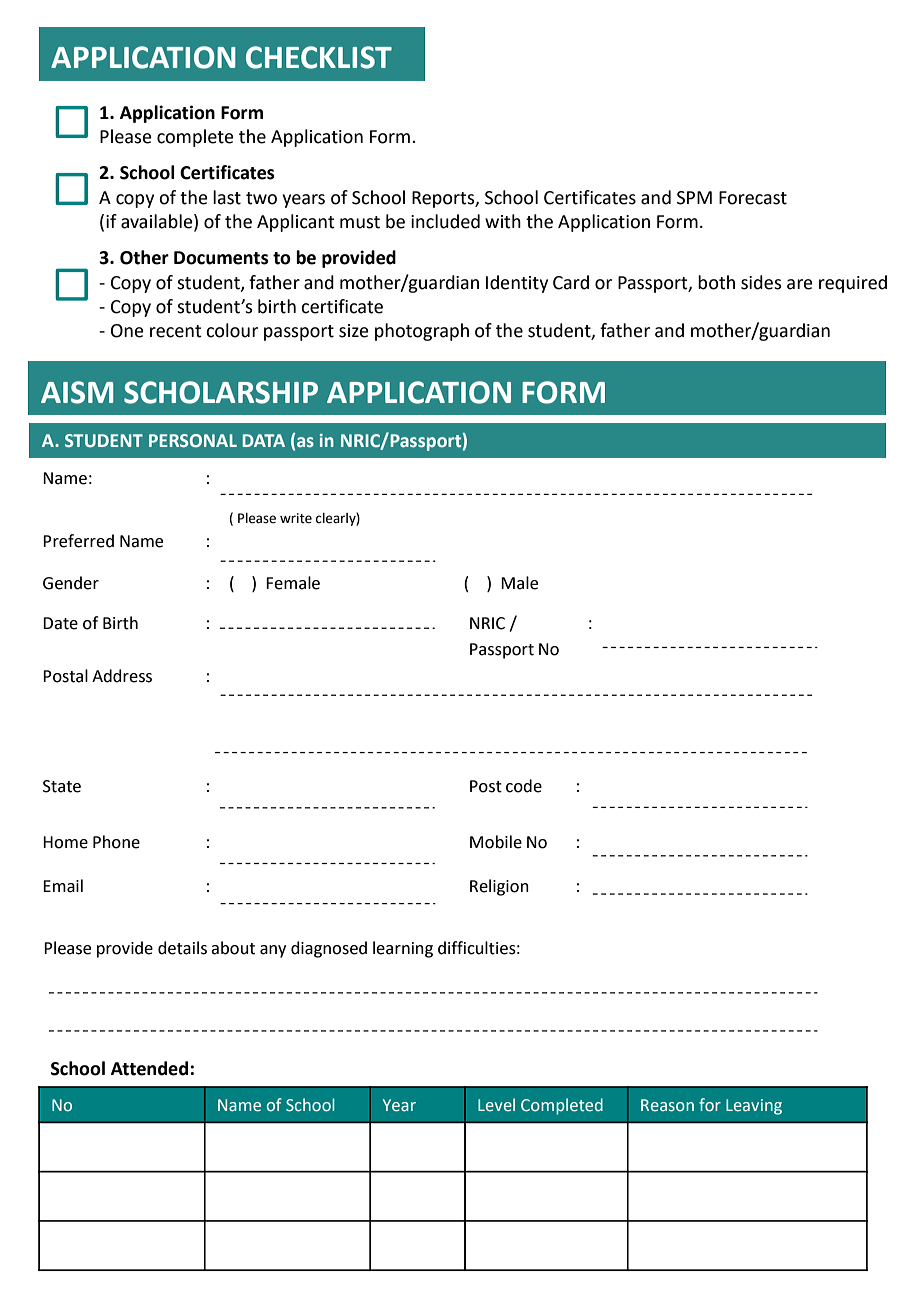 The image size is (911, 1316). Describe the element at coordinates (761, 282) in the page. I see `sides` at that location.
